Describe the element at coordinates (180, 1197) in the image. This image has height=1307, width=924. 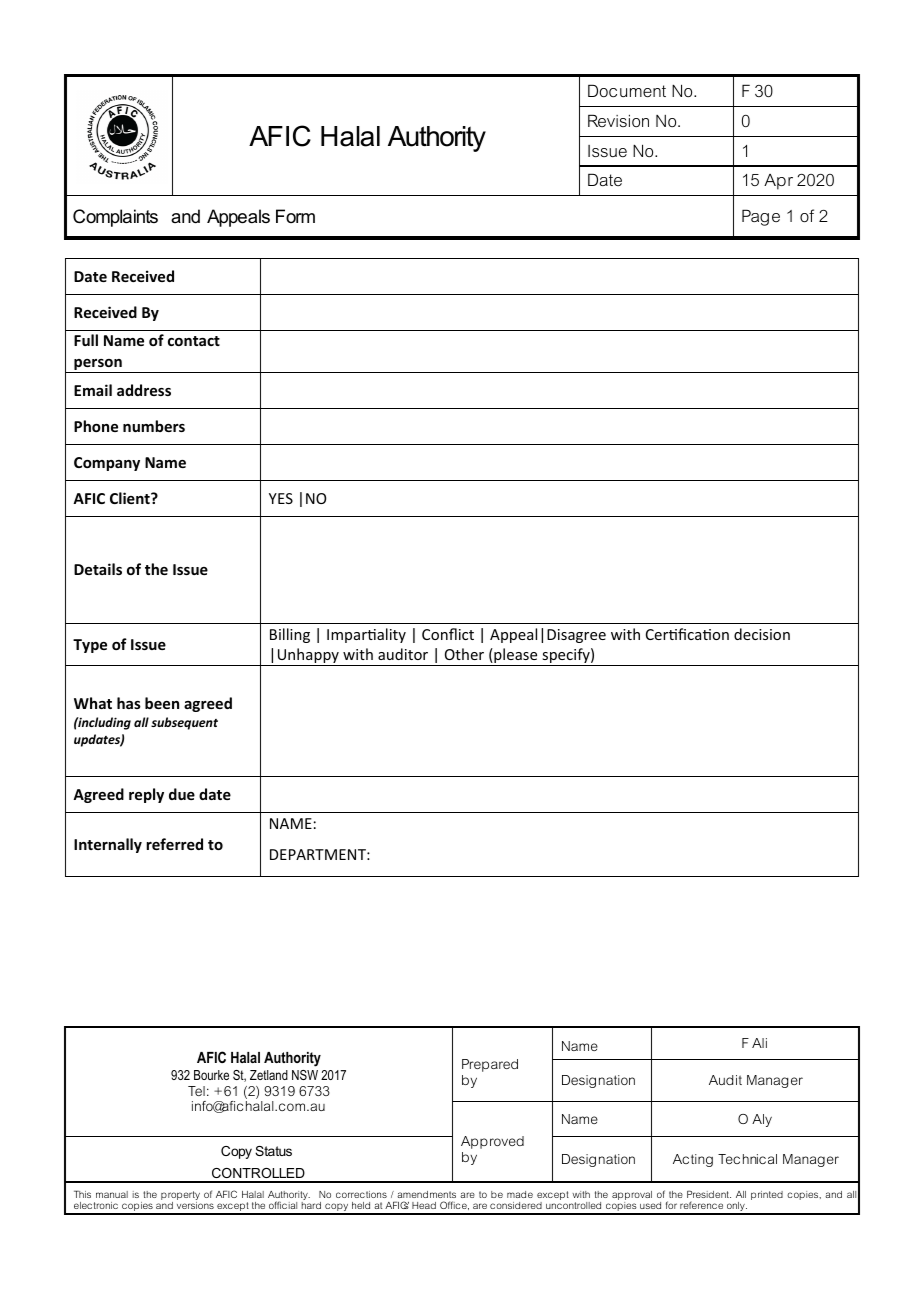
I see `property` at that location.
